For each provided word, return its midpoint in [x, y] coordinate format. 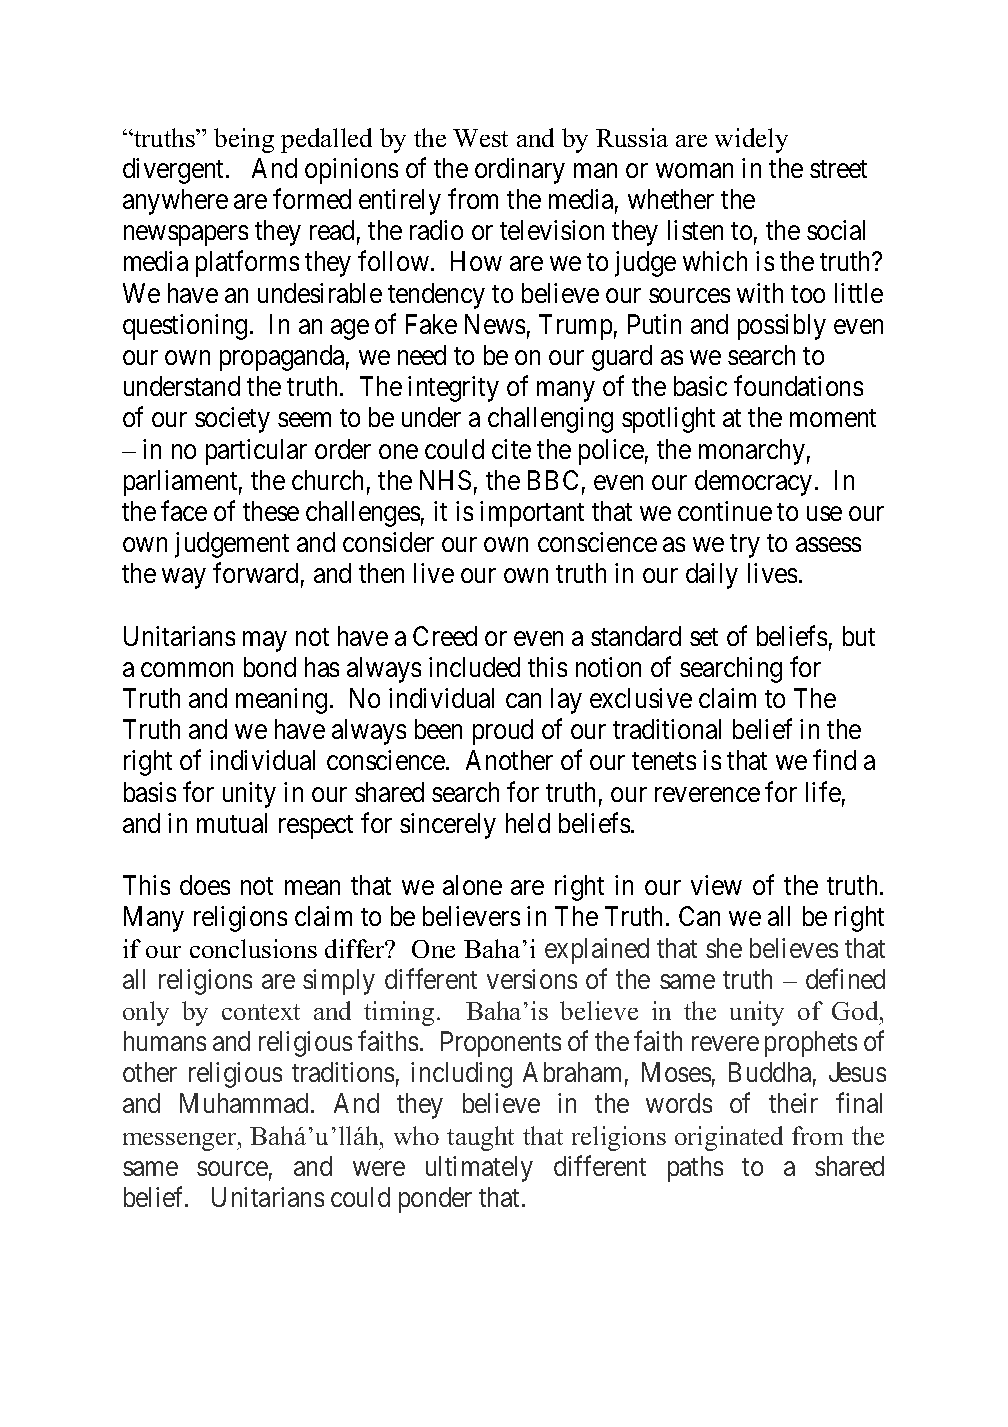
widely [751, 140]
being [244, 140]
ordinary [520, 171]
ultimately [479, 1169]
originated [729, 1138]
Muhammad [244, 1103]
